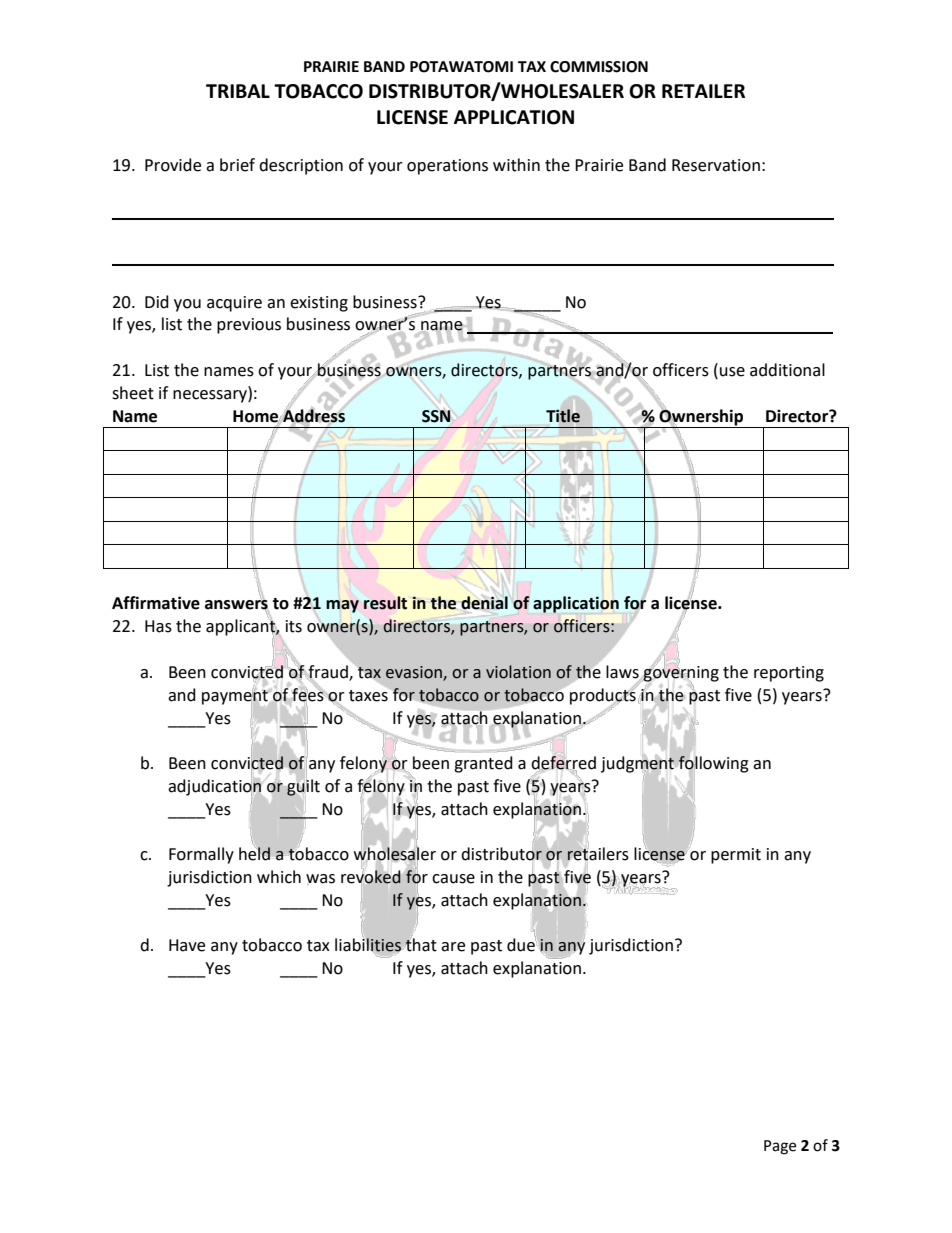  What do you see at coordinates (736, 856) in the page?
I see `permit` at bounding box center [736, 856].
